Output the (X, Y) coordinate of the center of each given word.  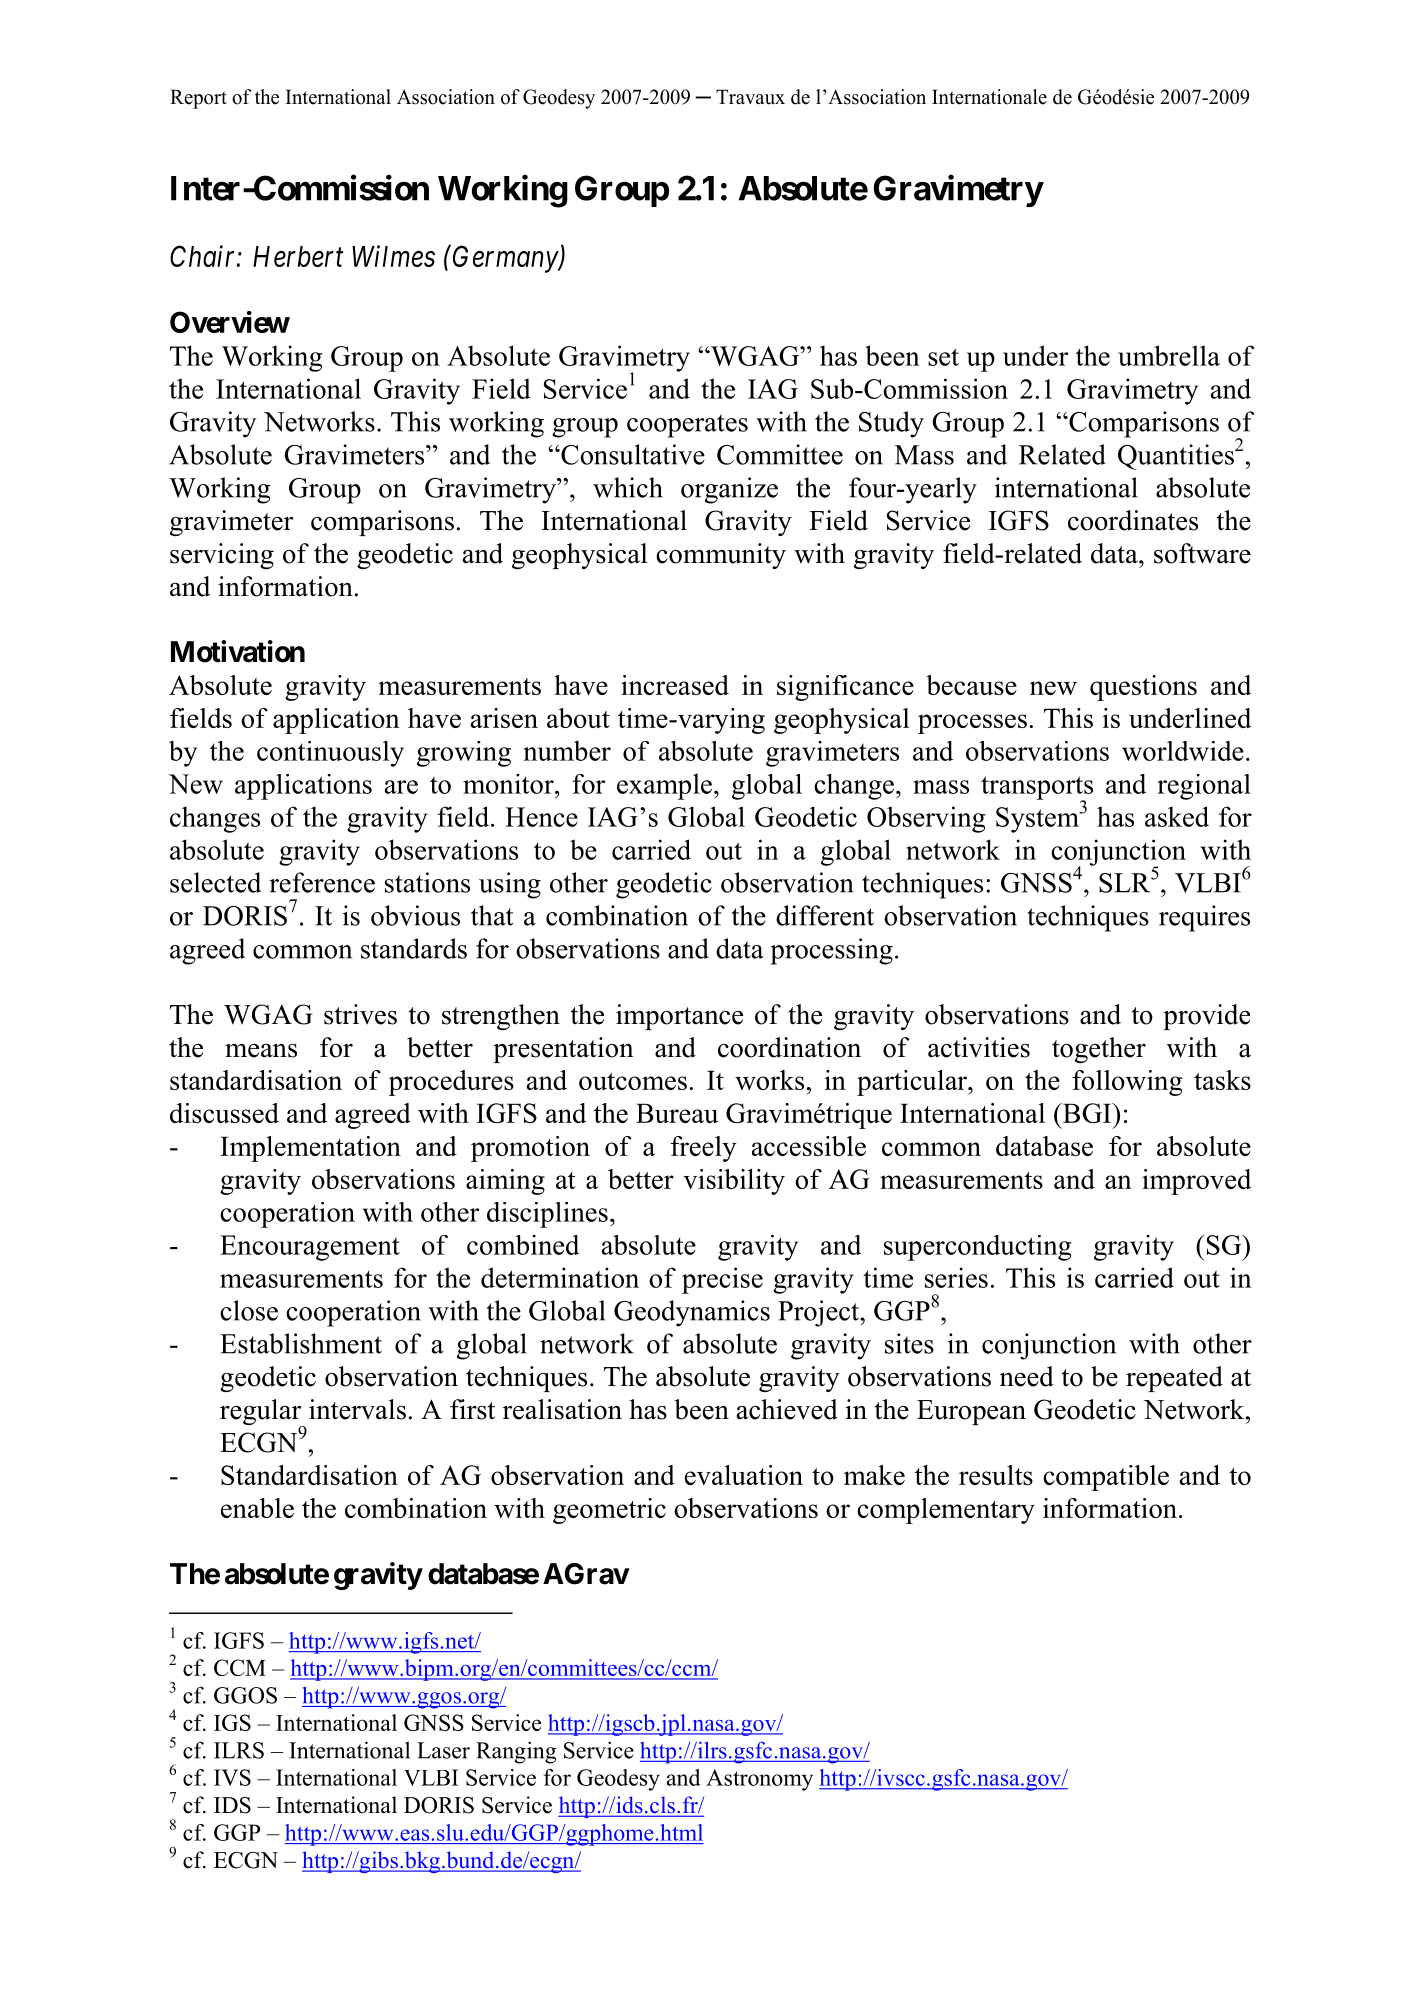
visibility (734, 1182)
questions (1143, 688)
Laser (443, 1750)
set (943, 357)
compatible (1106, 1478)
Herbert (298, 256)
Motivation (238, 651)
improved (1196, 1182)
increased (675, 685)
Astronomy (759, 1780)
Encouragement (310, 1248)
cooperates (687, 426)
